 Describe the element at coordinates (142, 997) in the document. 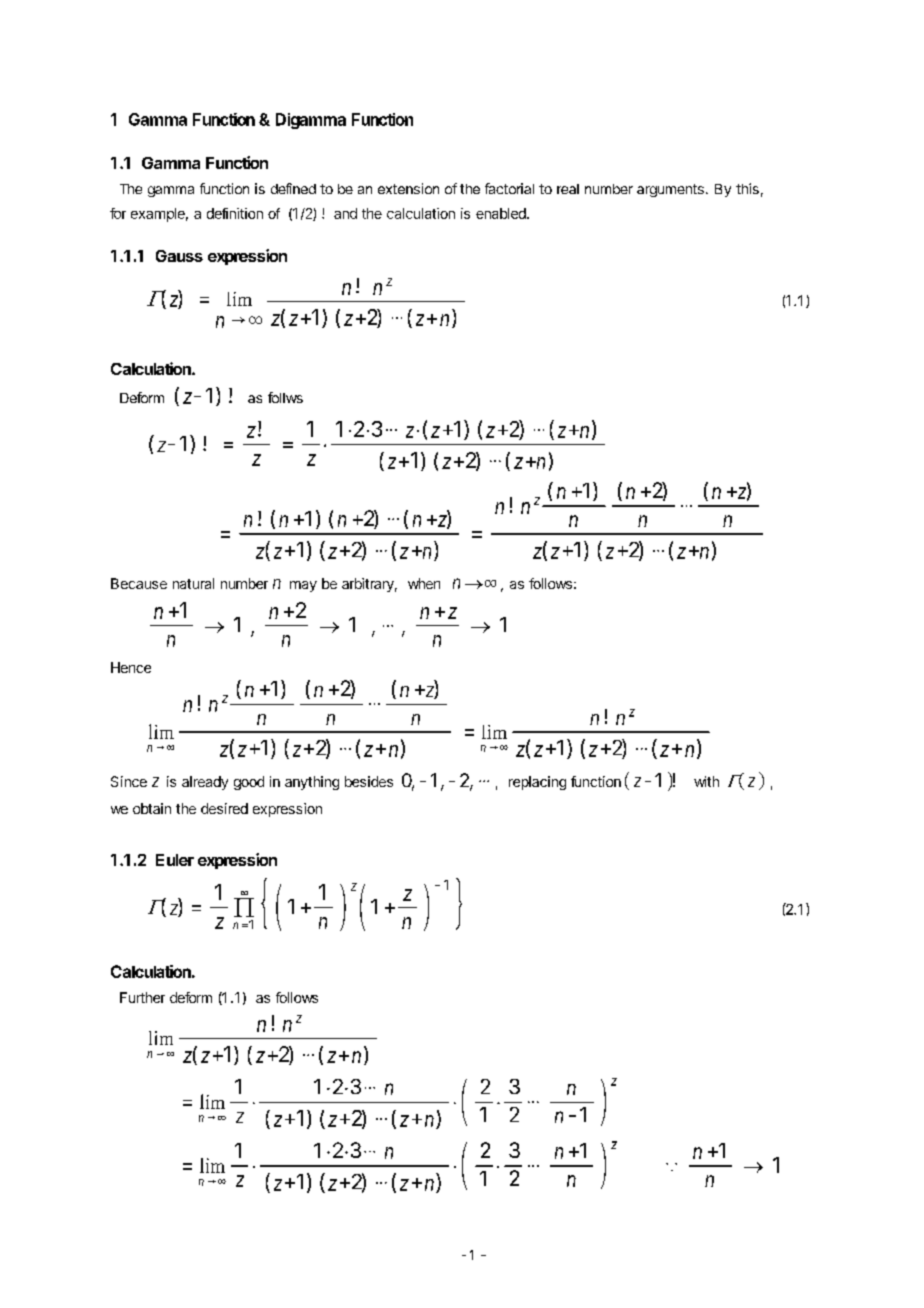

I see `Further` at that location.
